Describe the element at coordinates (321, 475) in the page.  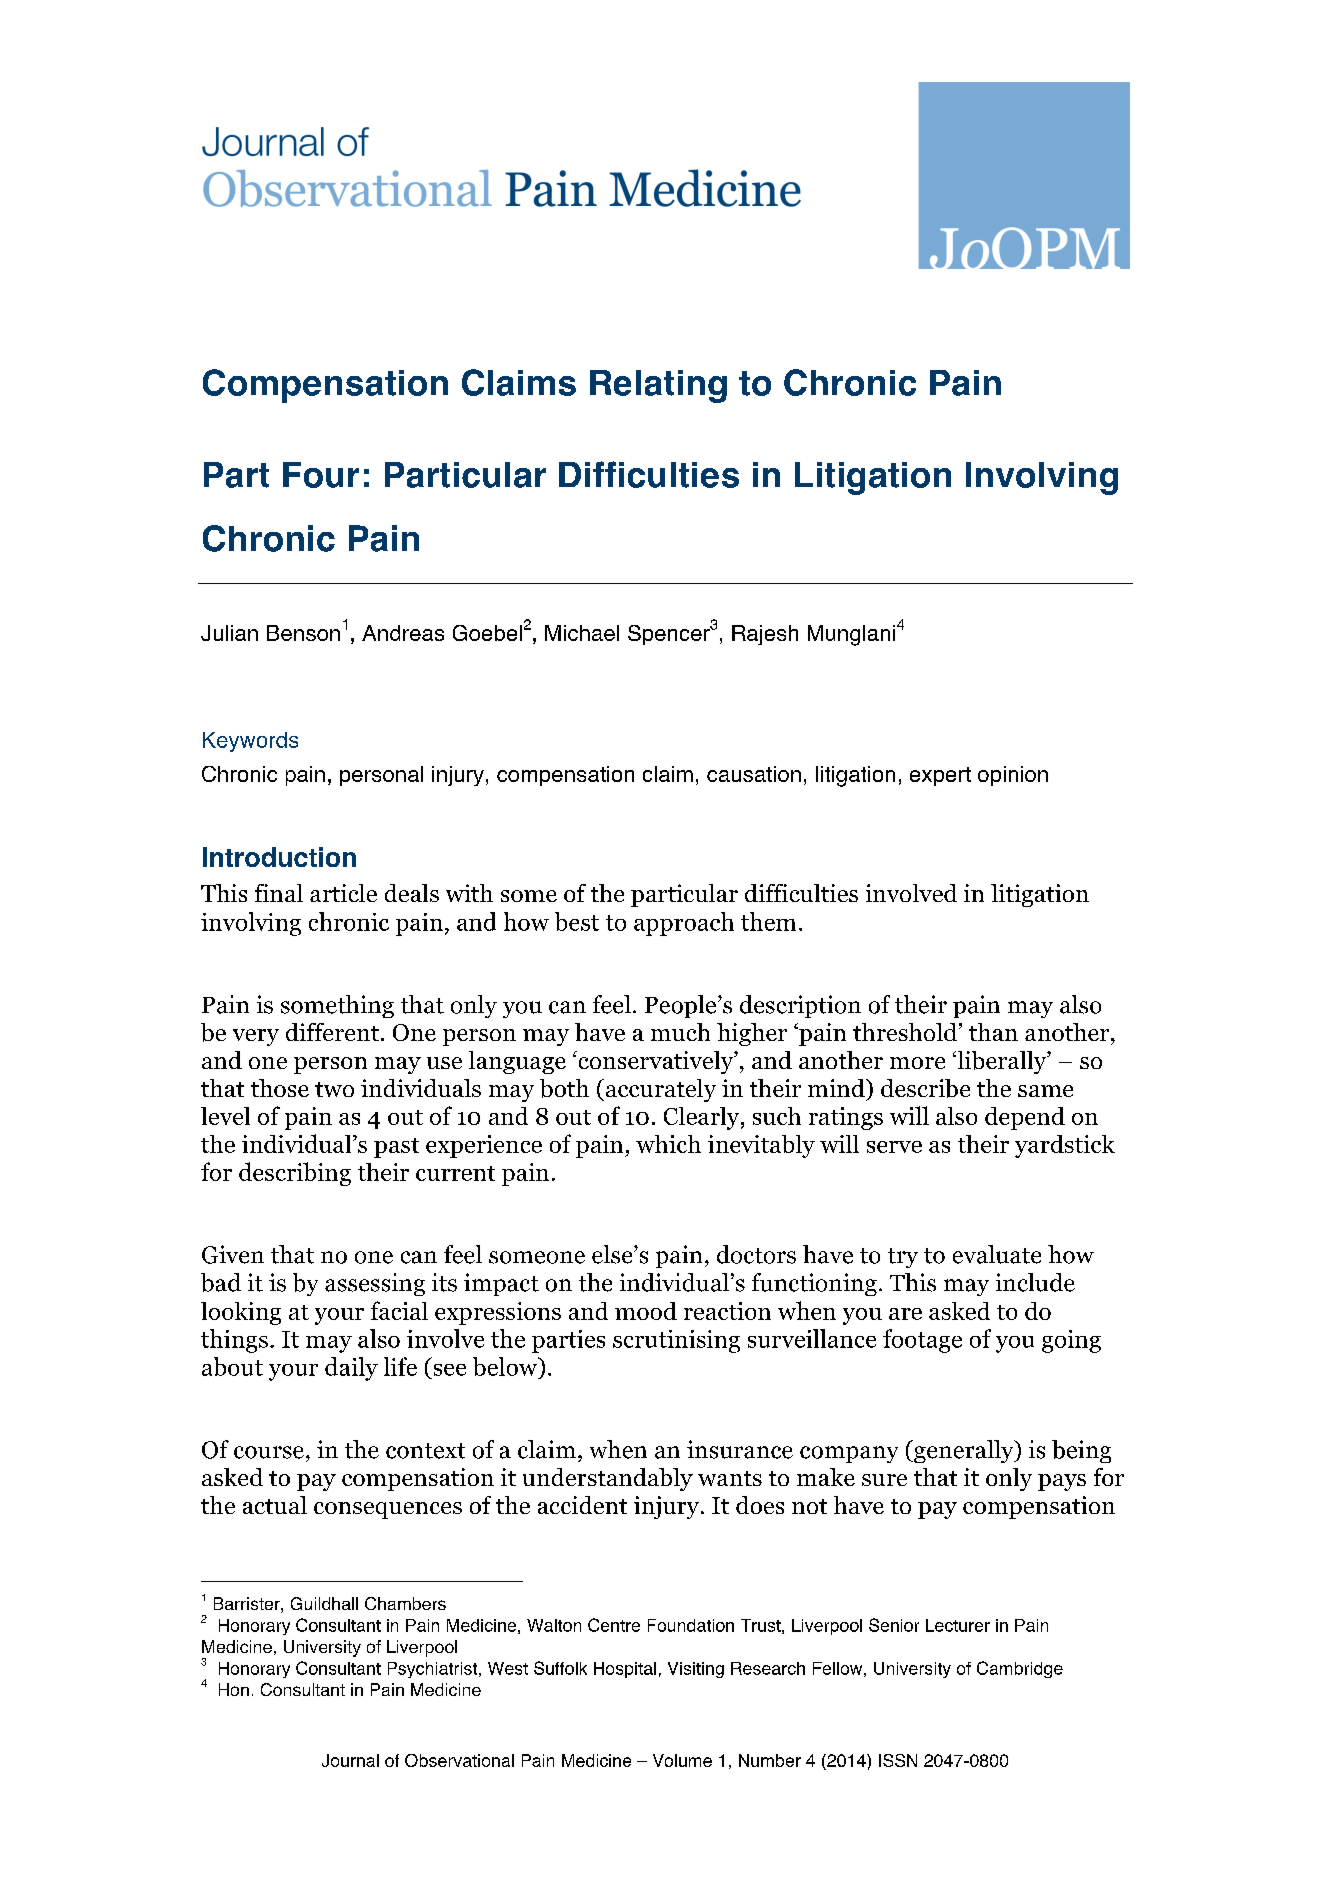
I see `Four` at that location.
